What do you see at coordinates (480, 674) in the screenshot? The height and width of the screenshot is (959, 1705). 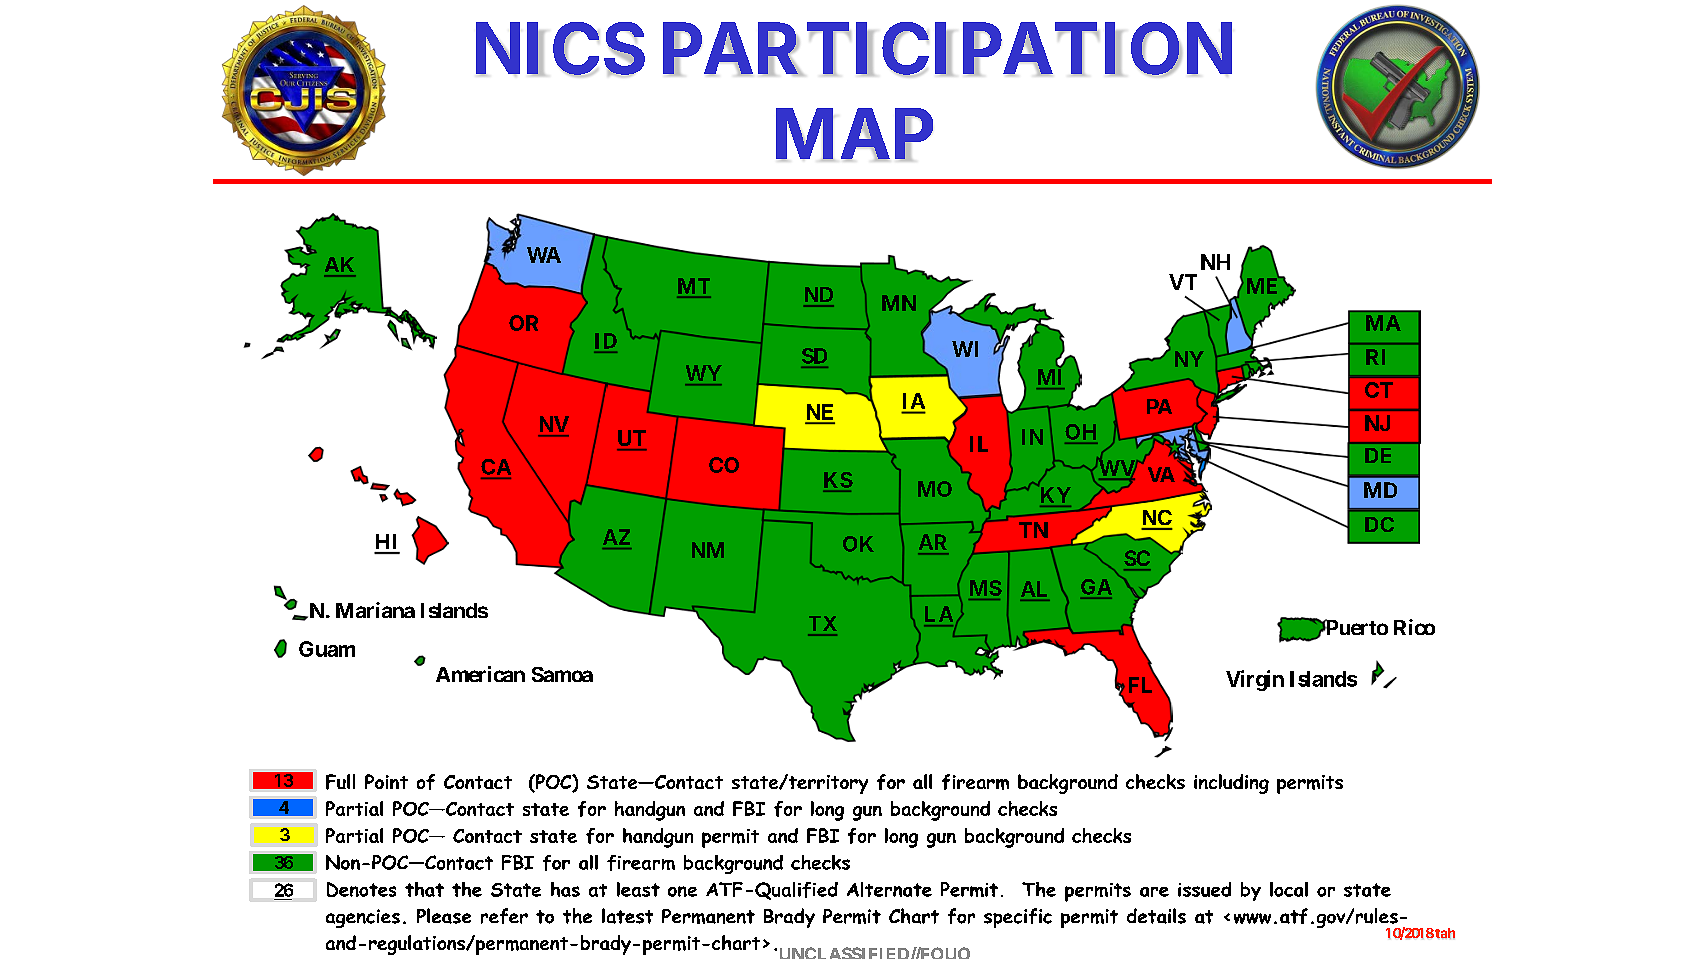 I see `American` at bounding box center [480, 674].
